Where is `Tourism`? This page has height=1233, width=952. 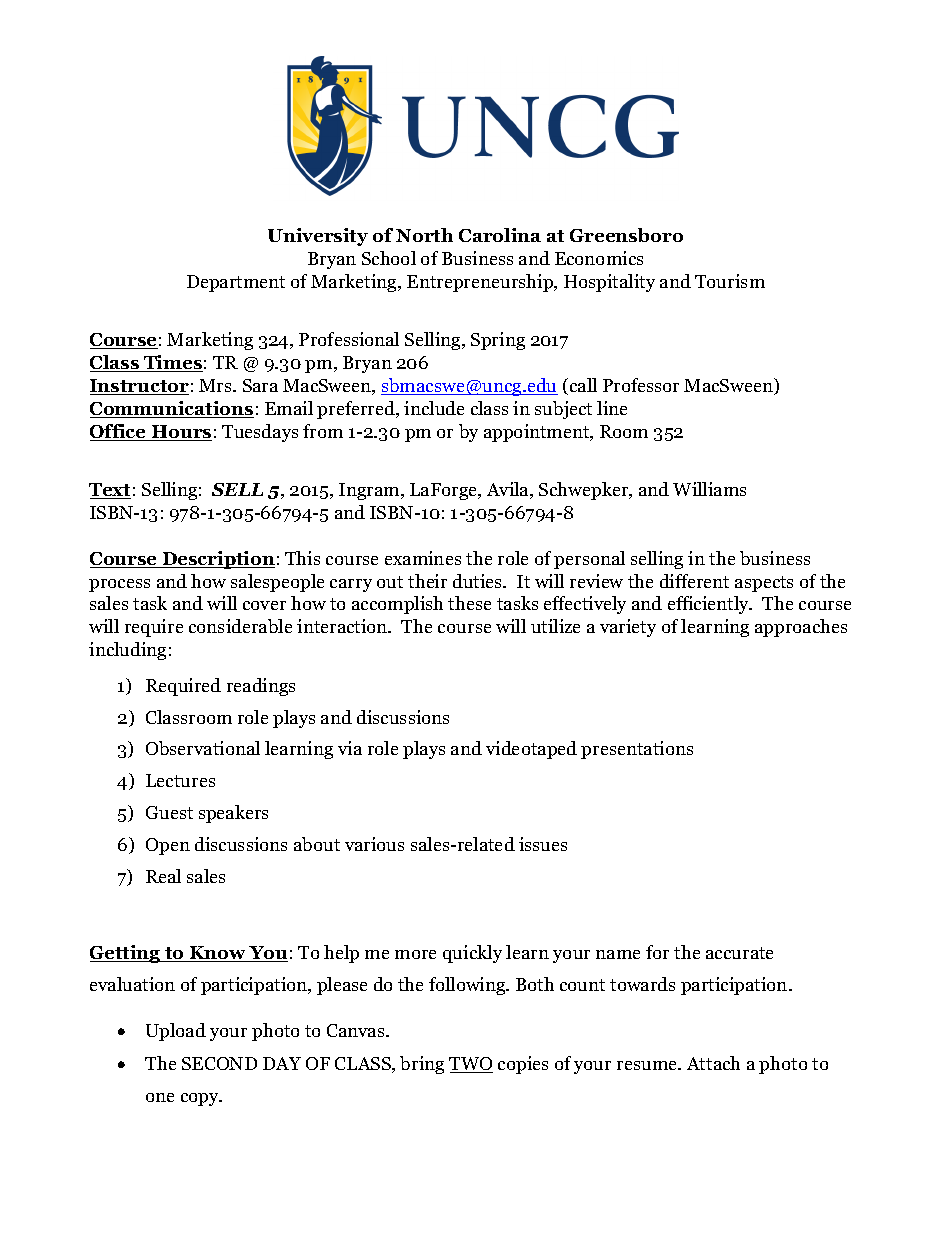 Tourism is located at coordinates (730, 281).
